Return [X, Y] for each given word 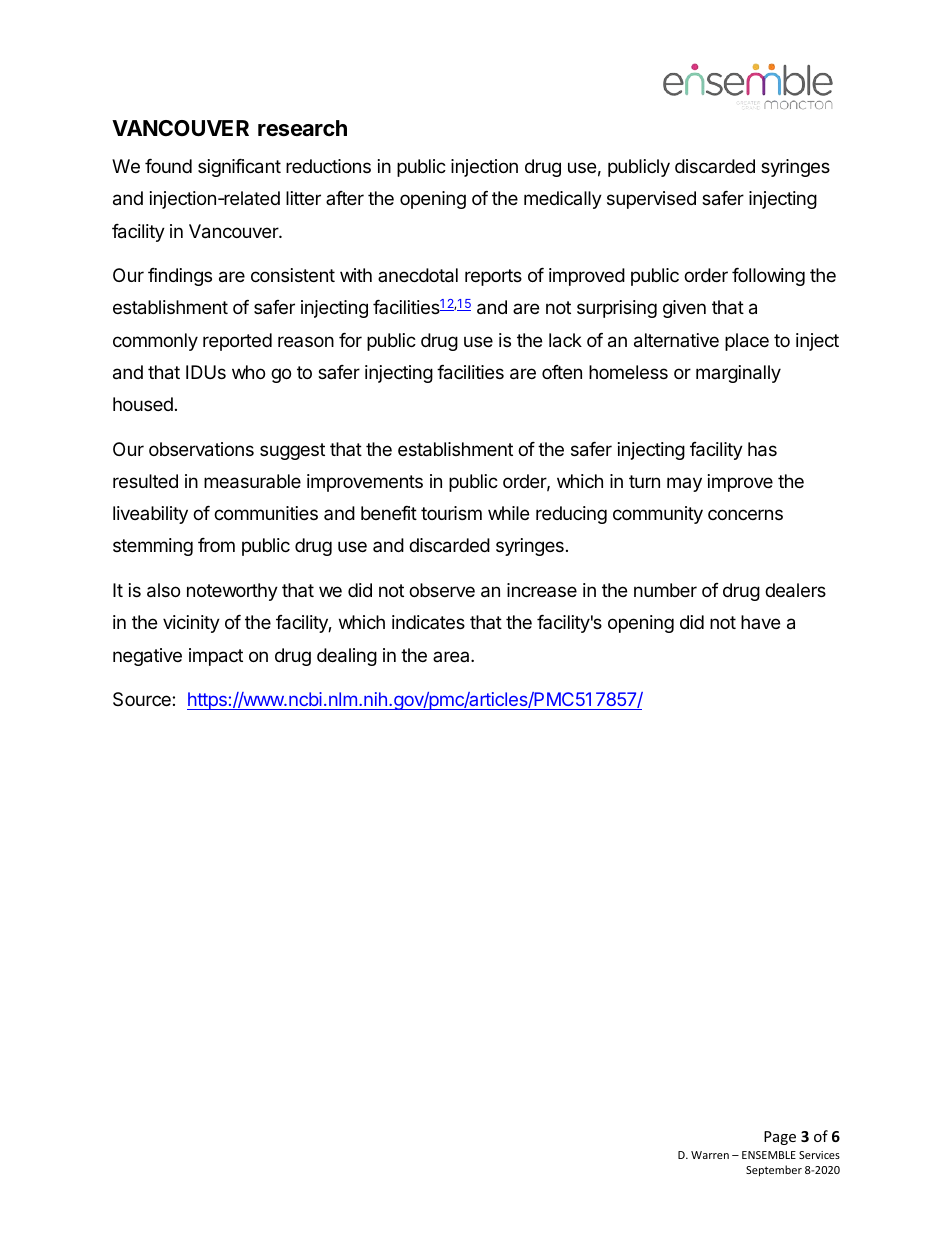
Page [780, 1138]
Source [143, 699]
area [452, 656]
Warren [710, 1155]
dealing [347, 657]
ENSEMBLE [769, 1155]
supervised [651, 200]
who [248, 372]
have [760, 622]
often [562, 372]
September [774, 1170]
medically [563, 200]
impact [216, 657]
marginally [738, 374]
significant [239, 168]
